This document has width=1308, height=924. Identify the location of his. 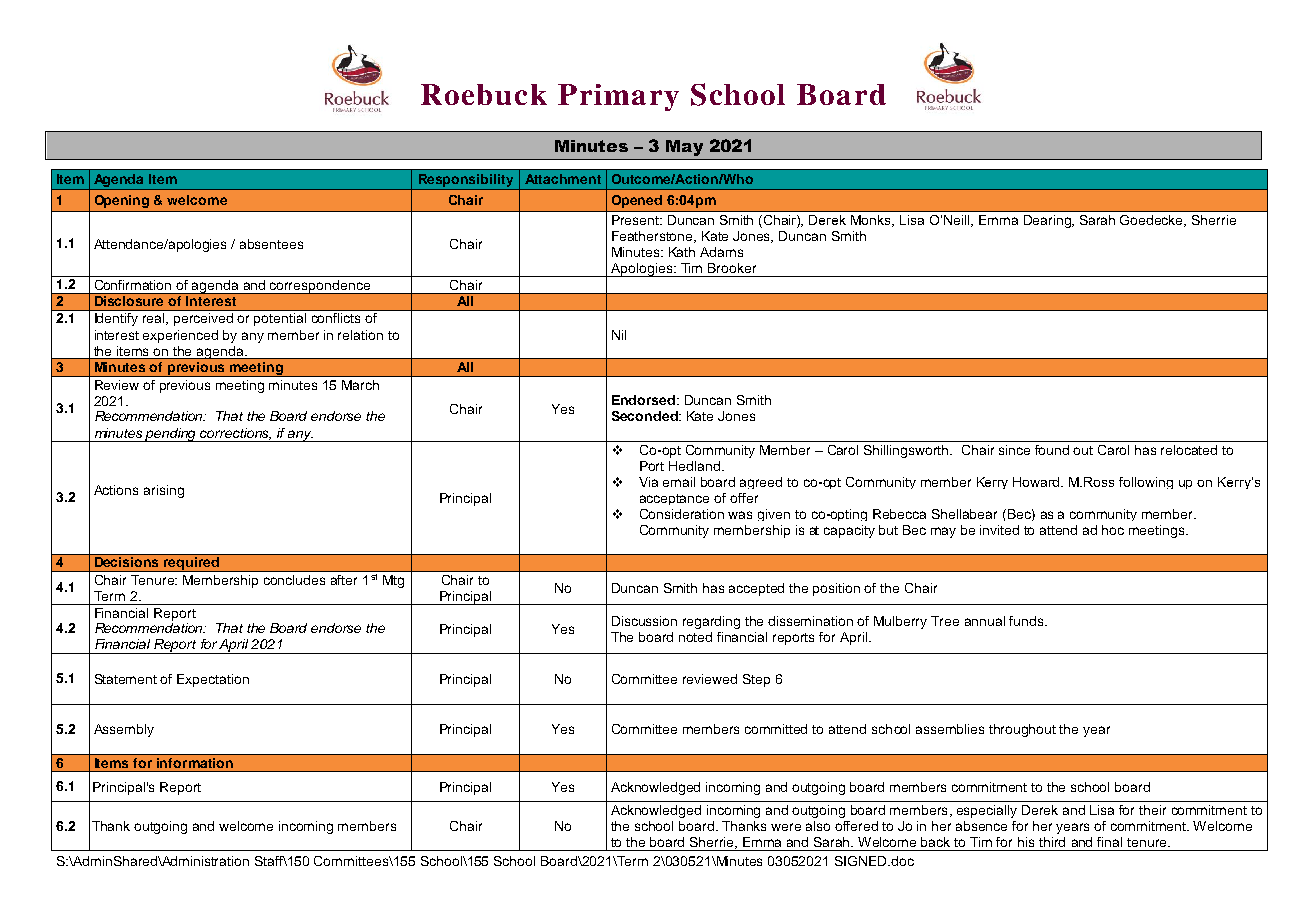
(1026, 842).
